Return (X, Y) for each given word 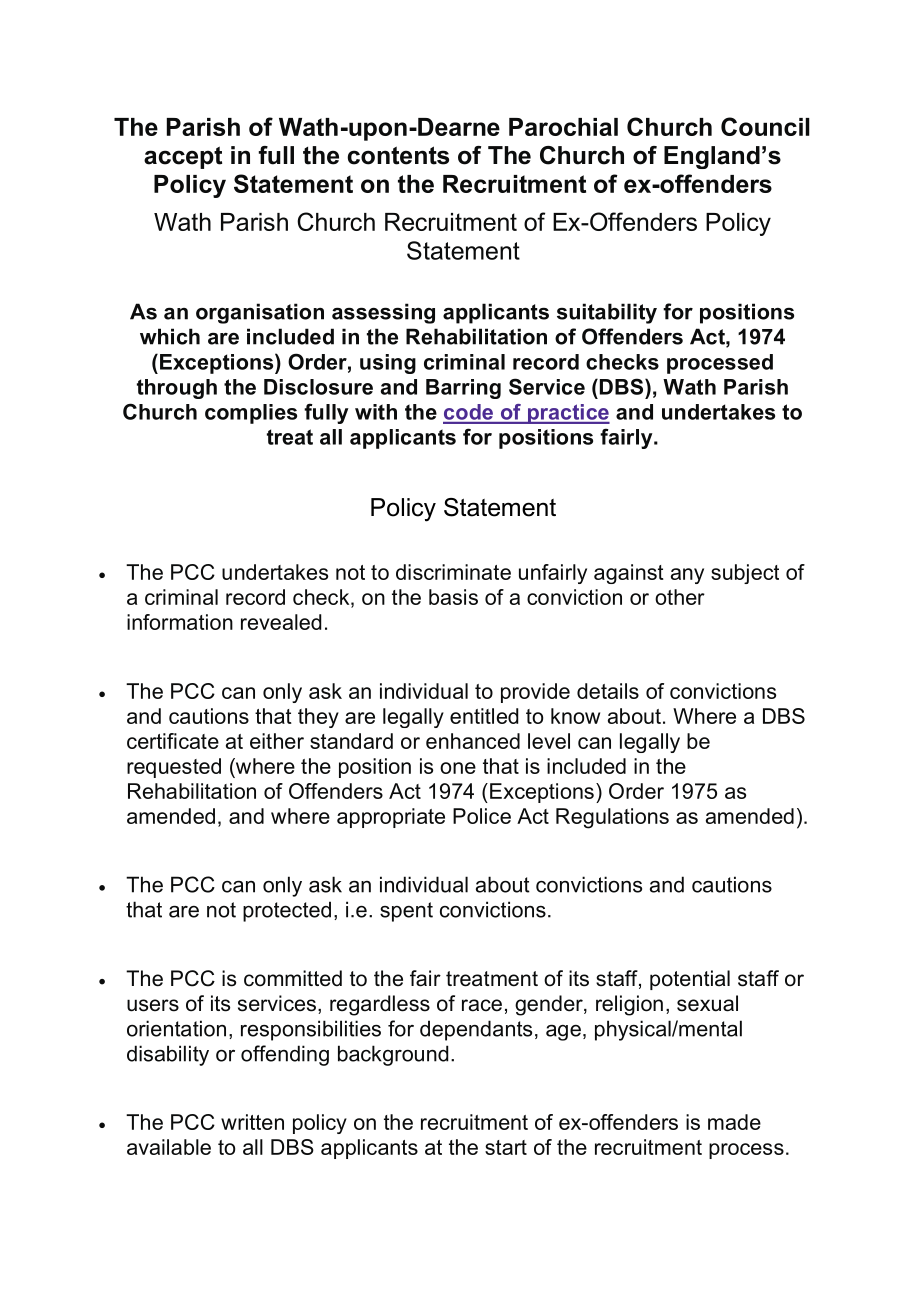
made (734, 1122)
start (506, 1147)
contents (398, 155)
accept (183, 157)
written (252, 1122)
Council (765, 126)
